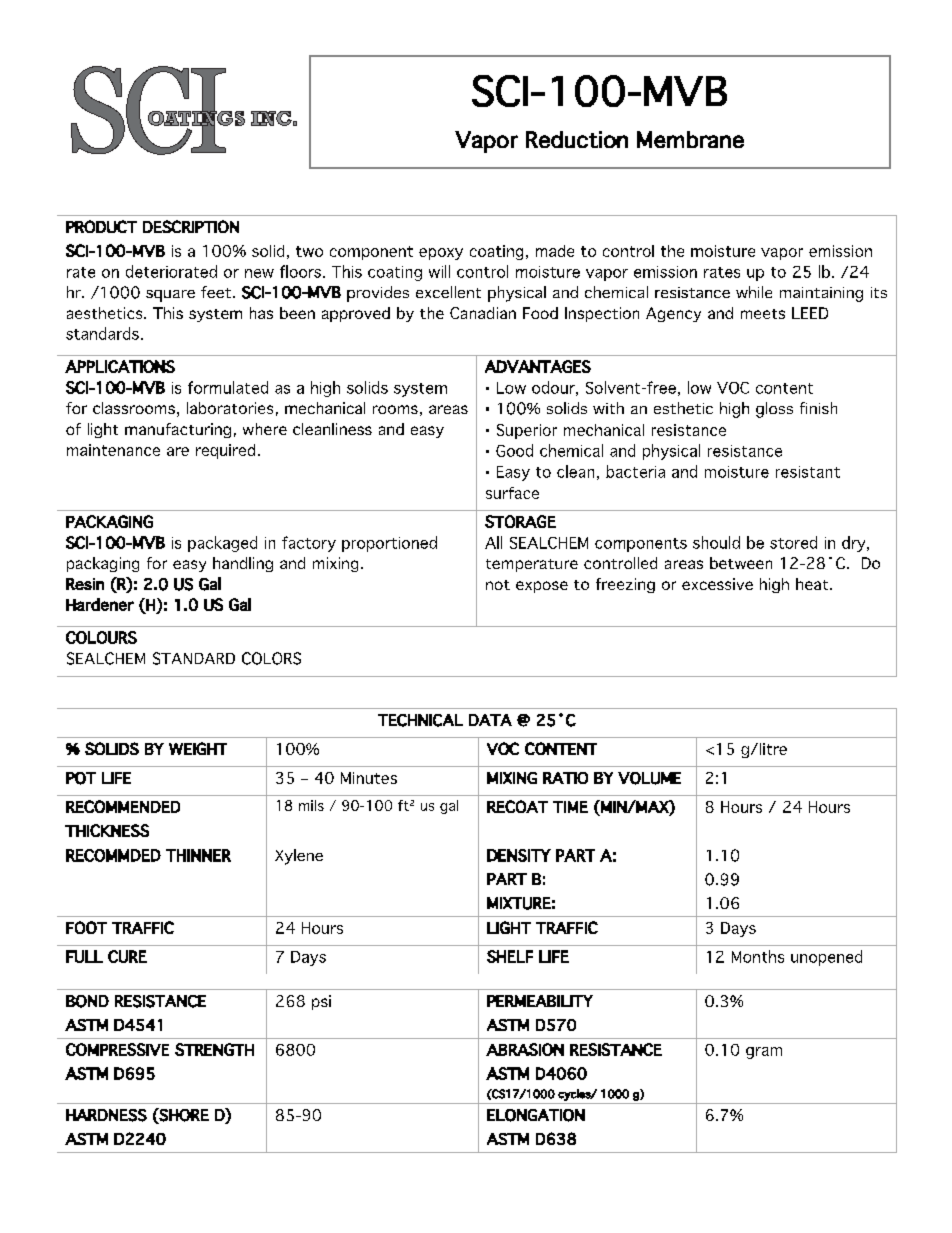 The width and height of the screenshot is (952, 1233). What do you see at coordinates (690, 139) in the screenshot?
I see `Membrane` at bounding box center [690, 139].
